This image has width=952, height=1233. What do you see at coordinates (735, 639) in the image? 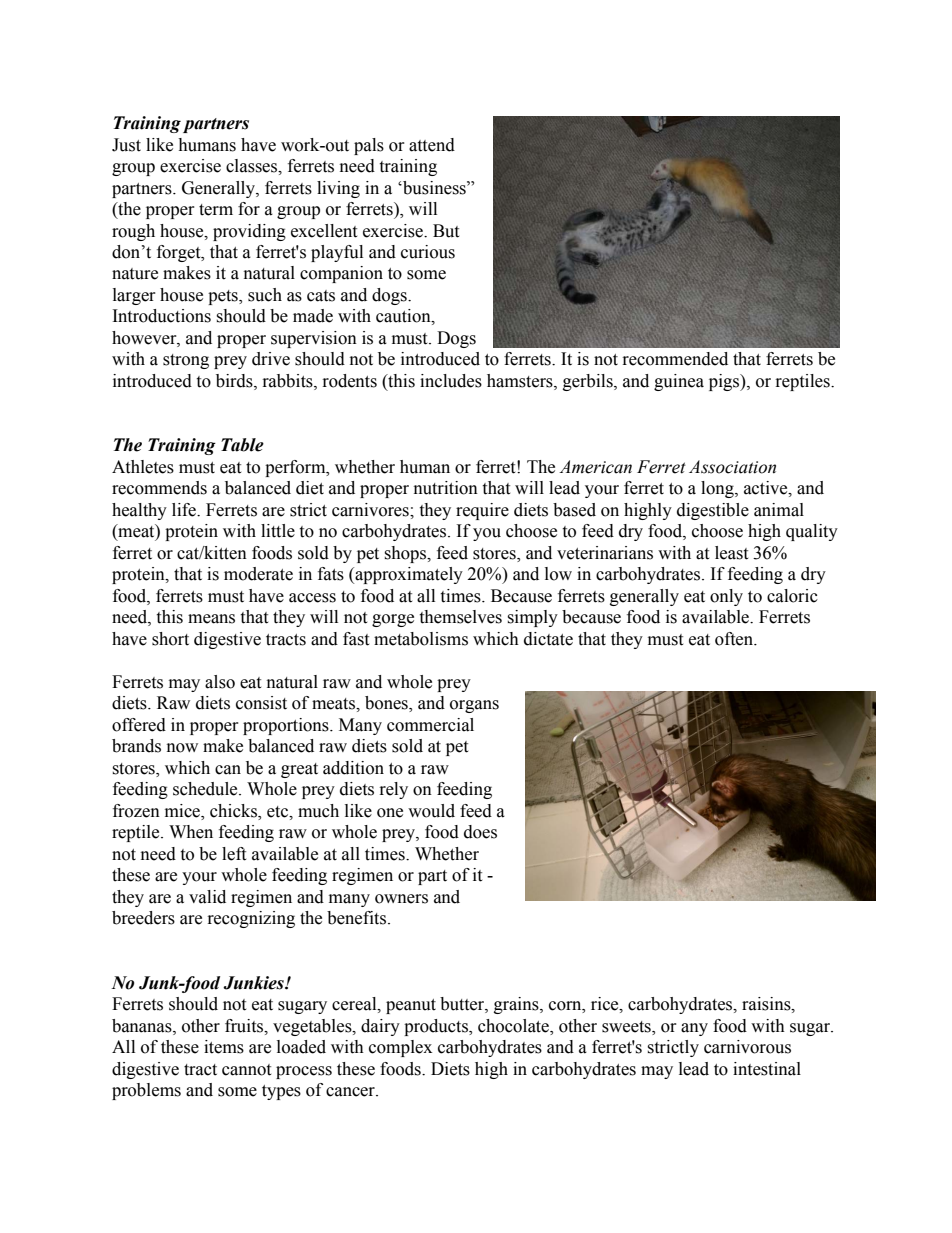
I see `often` at bounding box center [735, 639].
